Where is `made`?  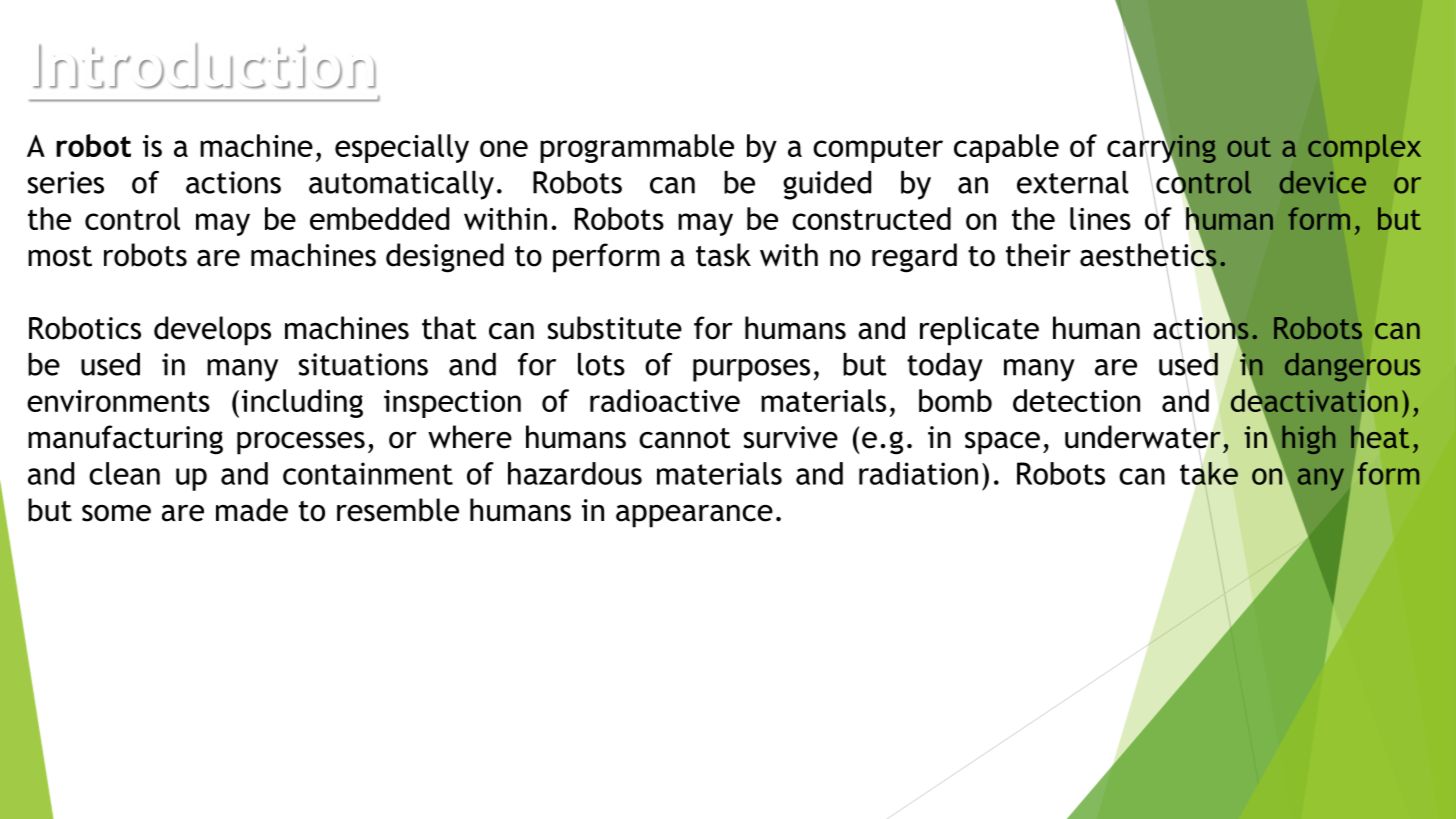
made is located at coordinates (252, 510).
